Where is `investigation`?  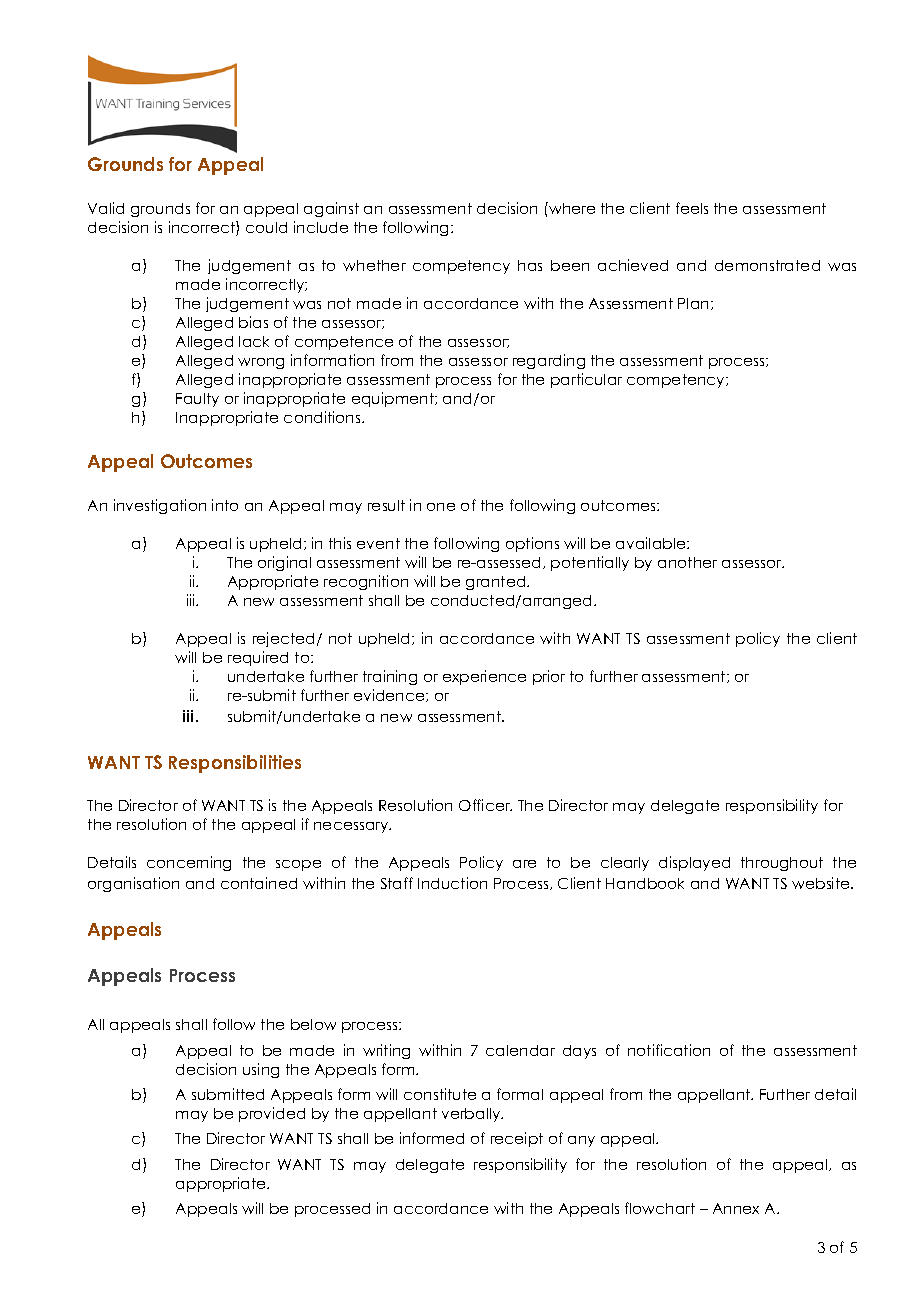
investigation is located at coordinates (160, 506).
